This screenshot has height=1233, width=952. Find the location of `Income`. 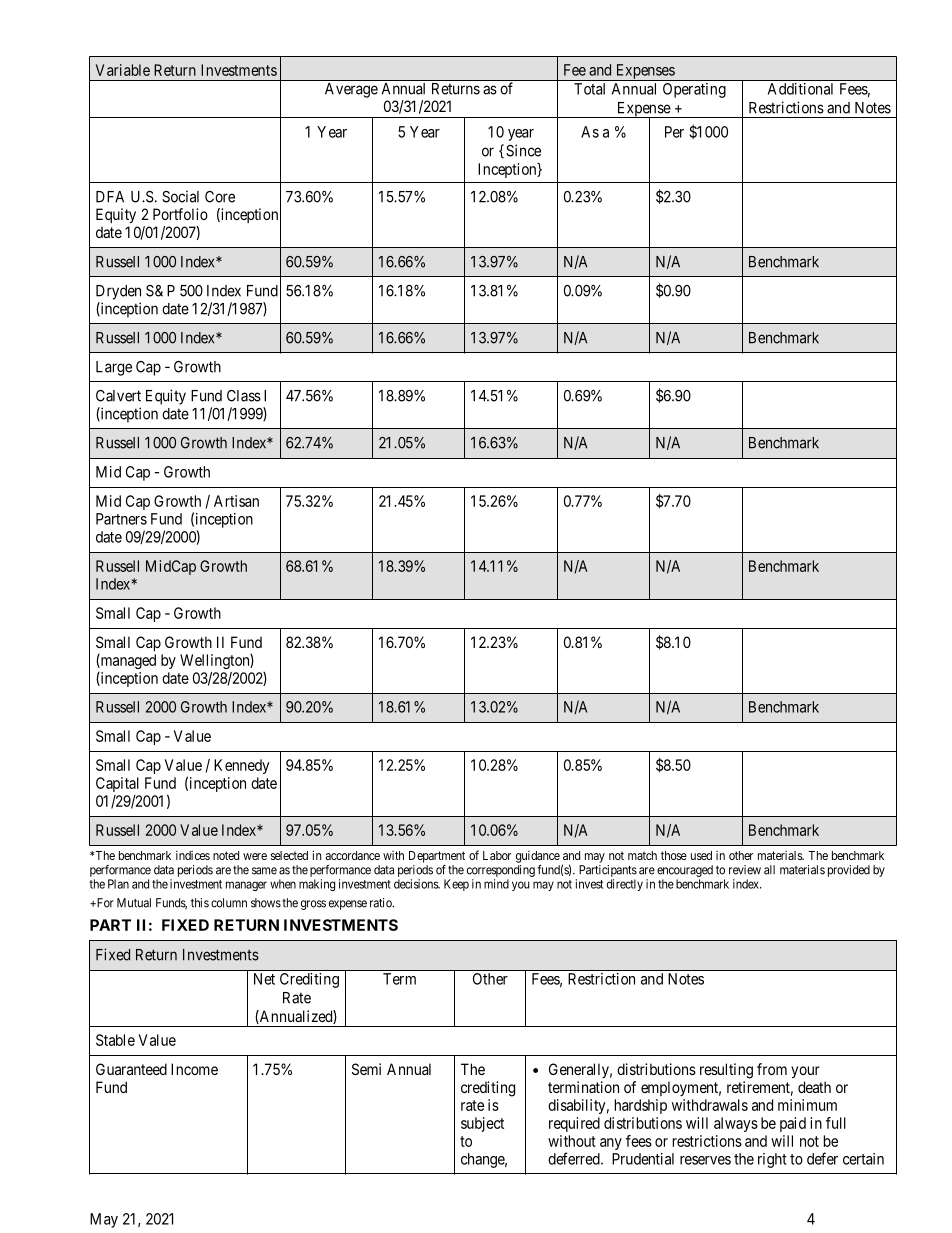

Income is located at coordinates (194, 1069).
